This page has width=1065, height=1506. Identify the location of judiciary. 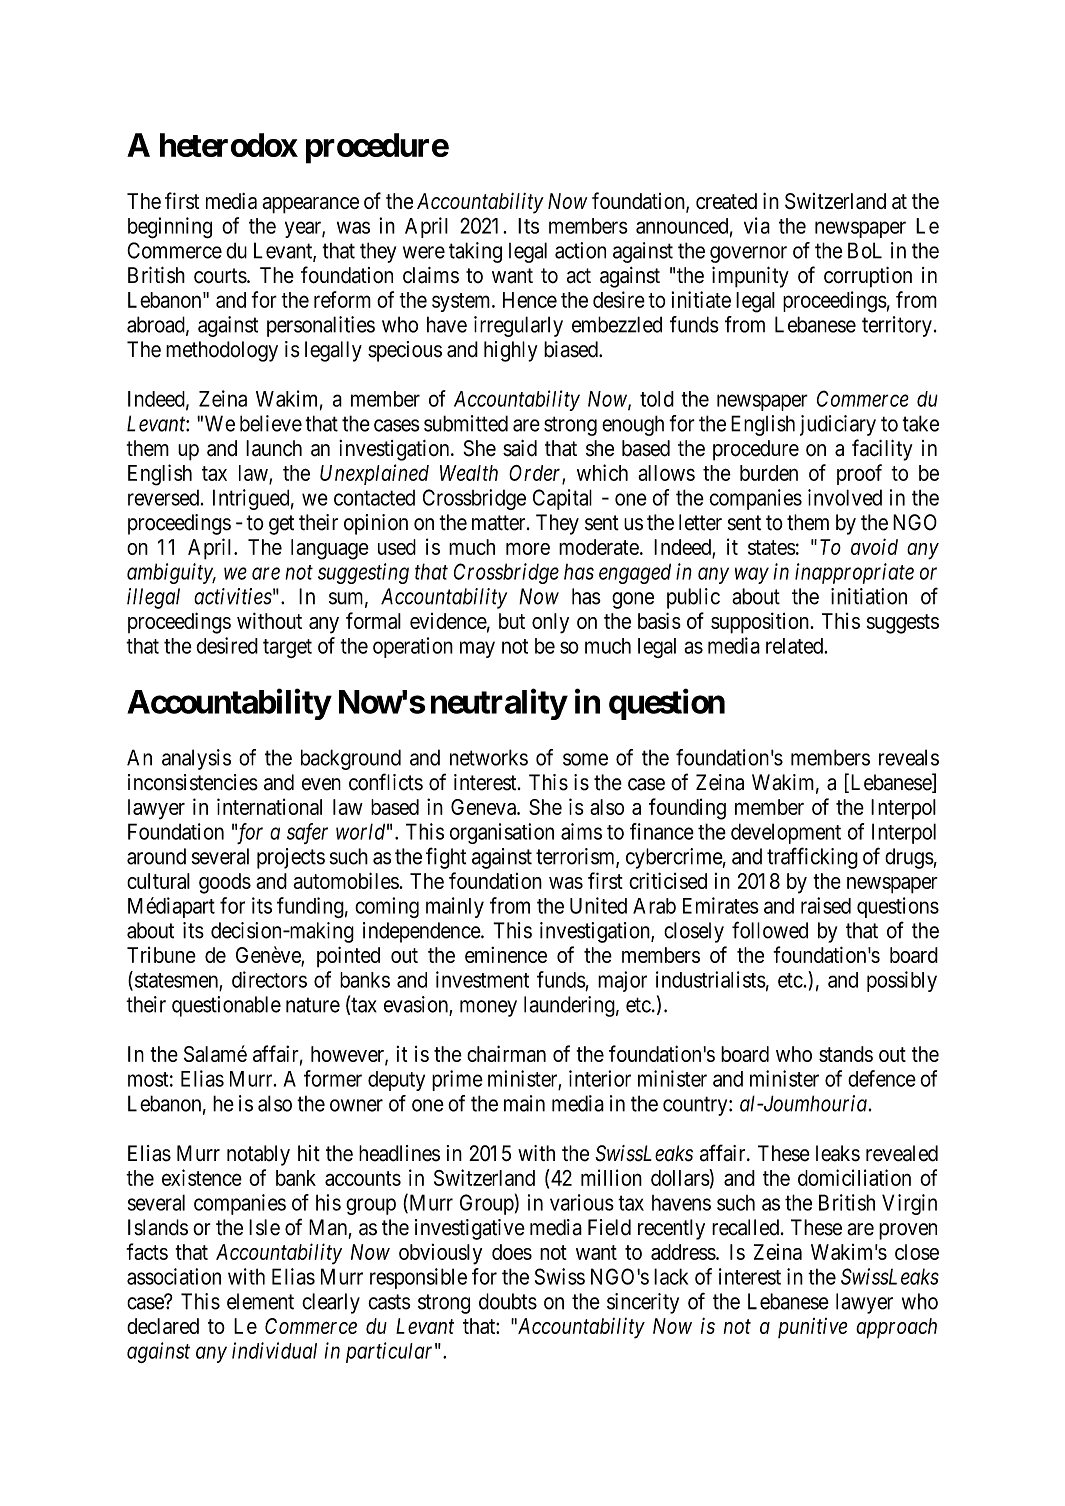
(838, 425).
